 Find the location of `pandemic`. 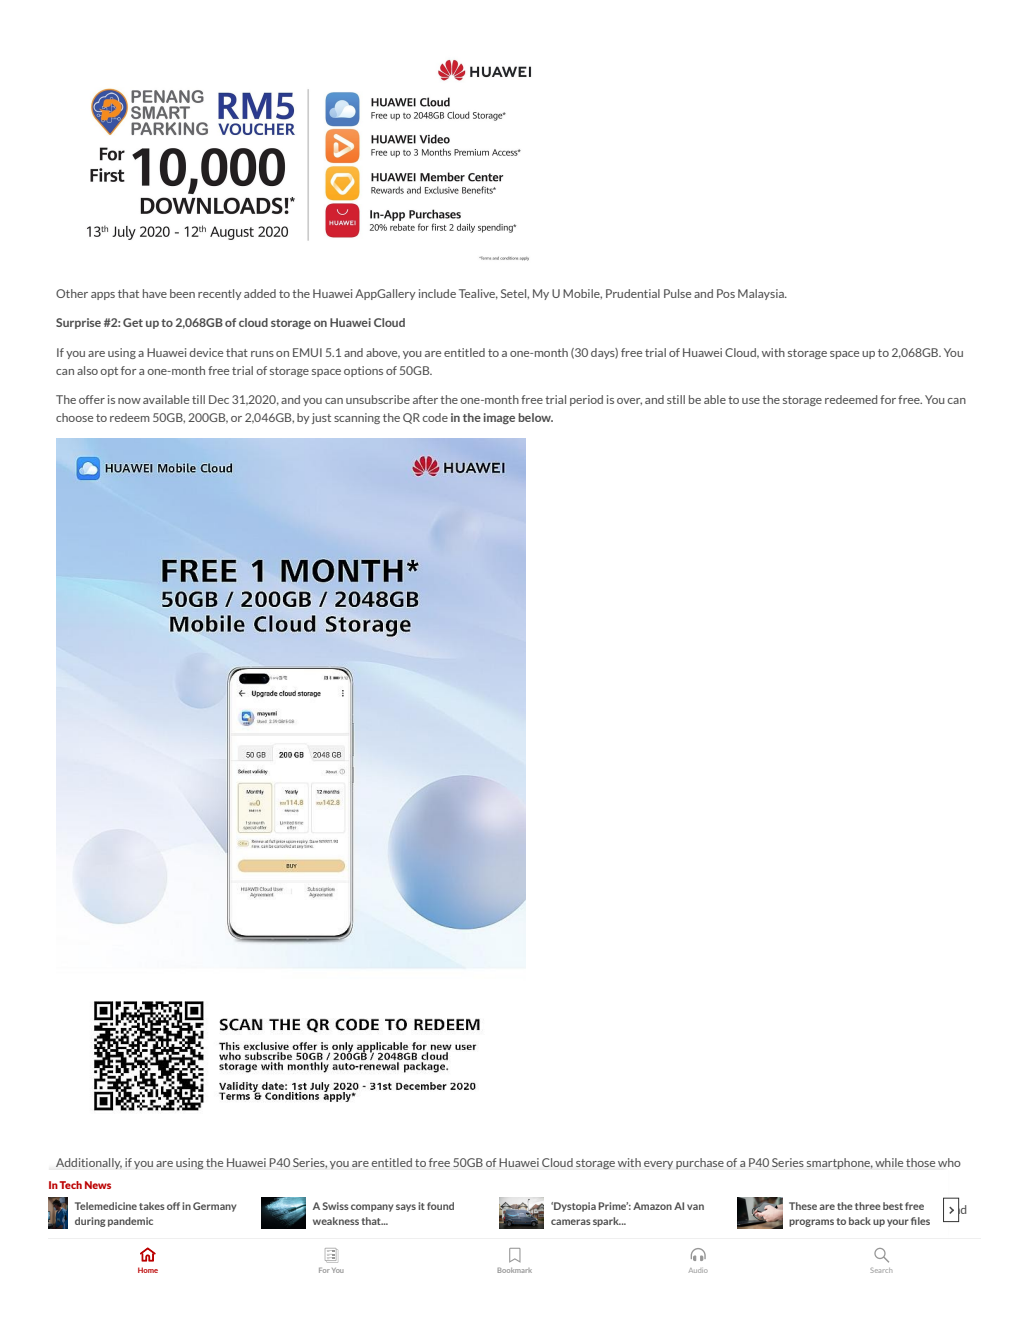

pandemic is located at coordinates (130, 1222).
